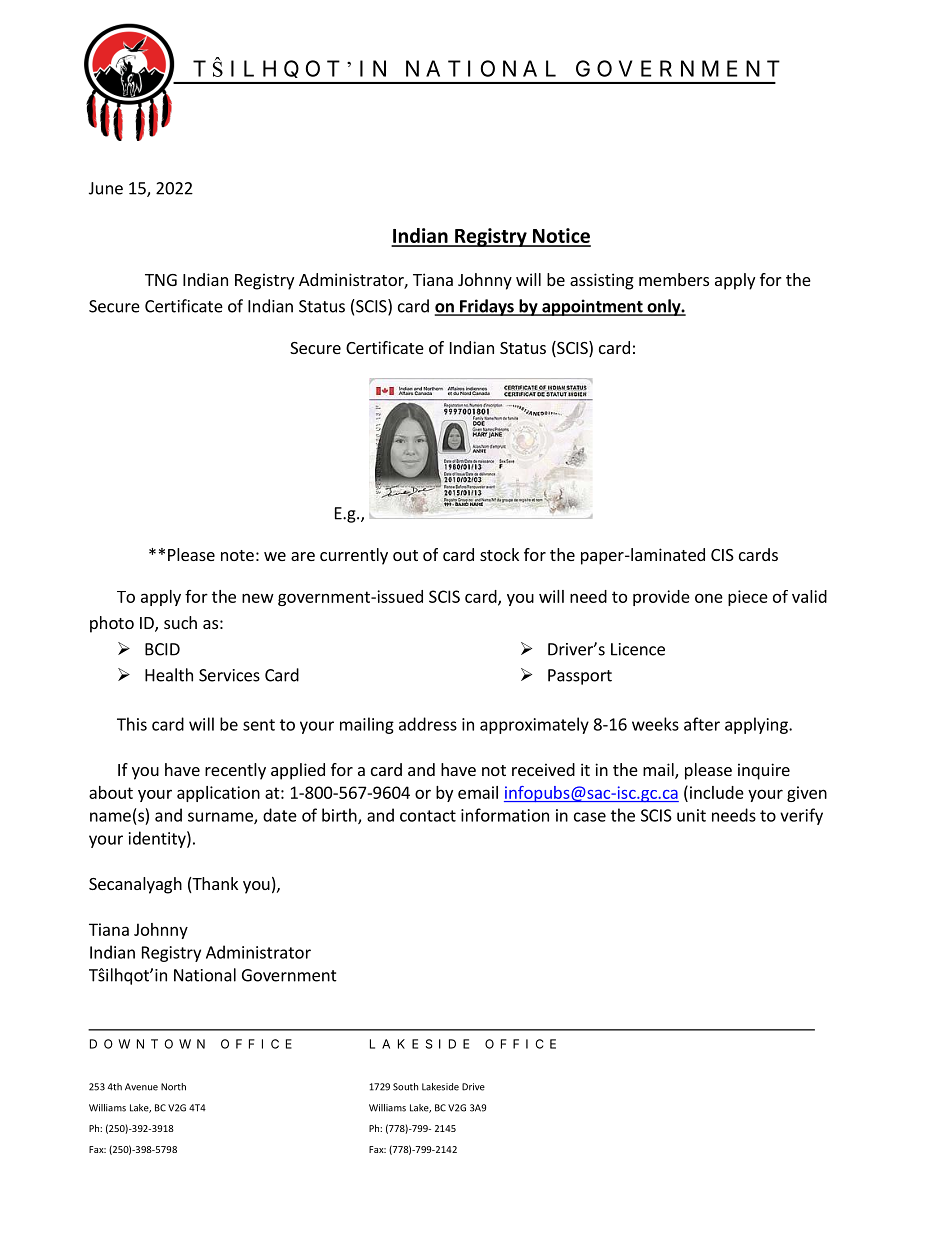 This screenshot has width=952, height=1233. What do you see at coordinates (405, 1087) in the screenshot?
I see `South` at bounding box center [405, 1087].
